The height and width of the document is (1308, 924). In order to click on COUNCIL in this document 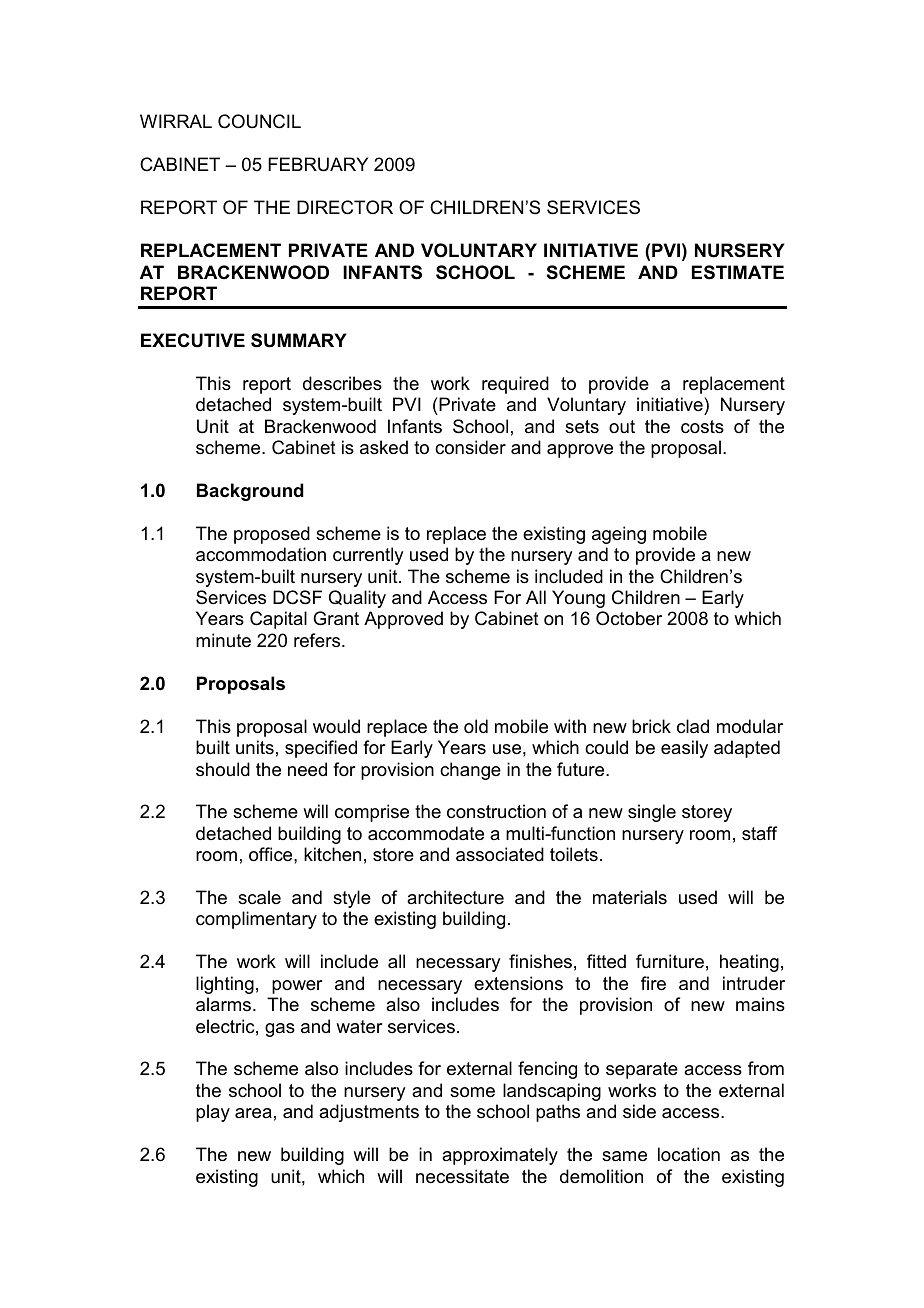, I will do `click(259, 121)`.
